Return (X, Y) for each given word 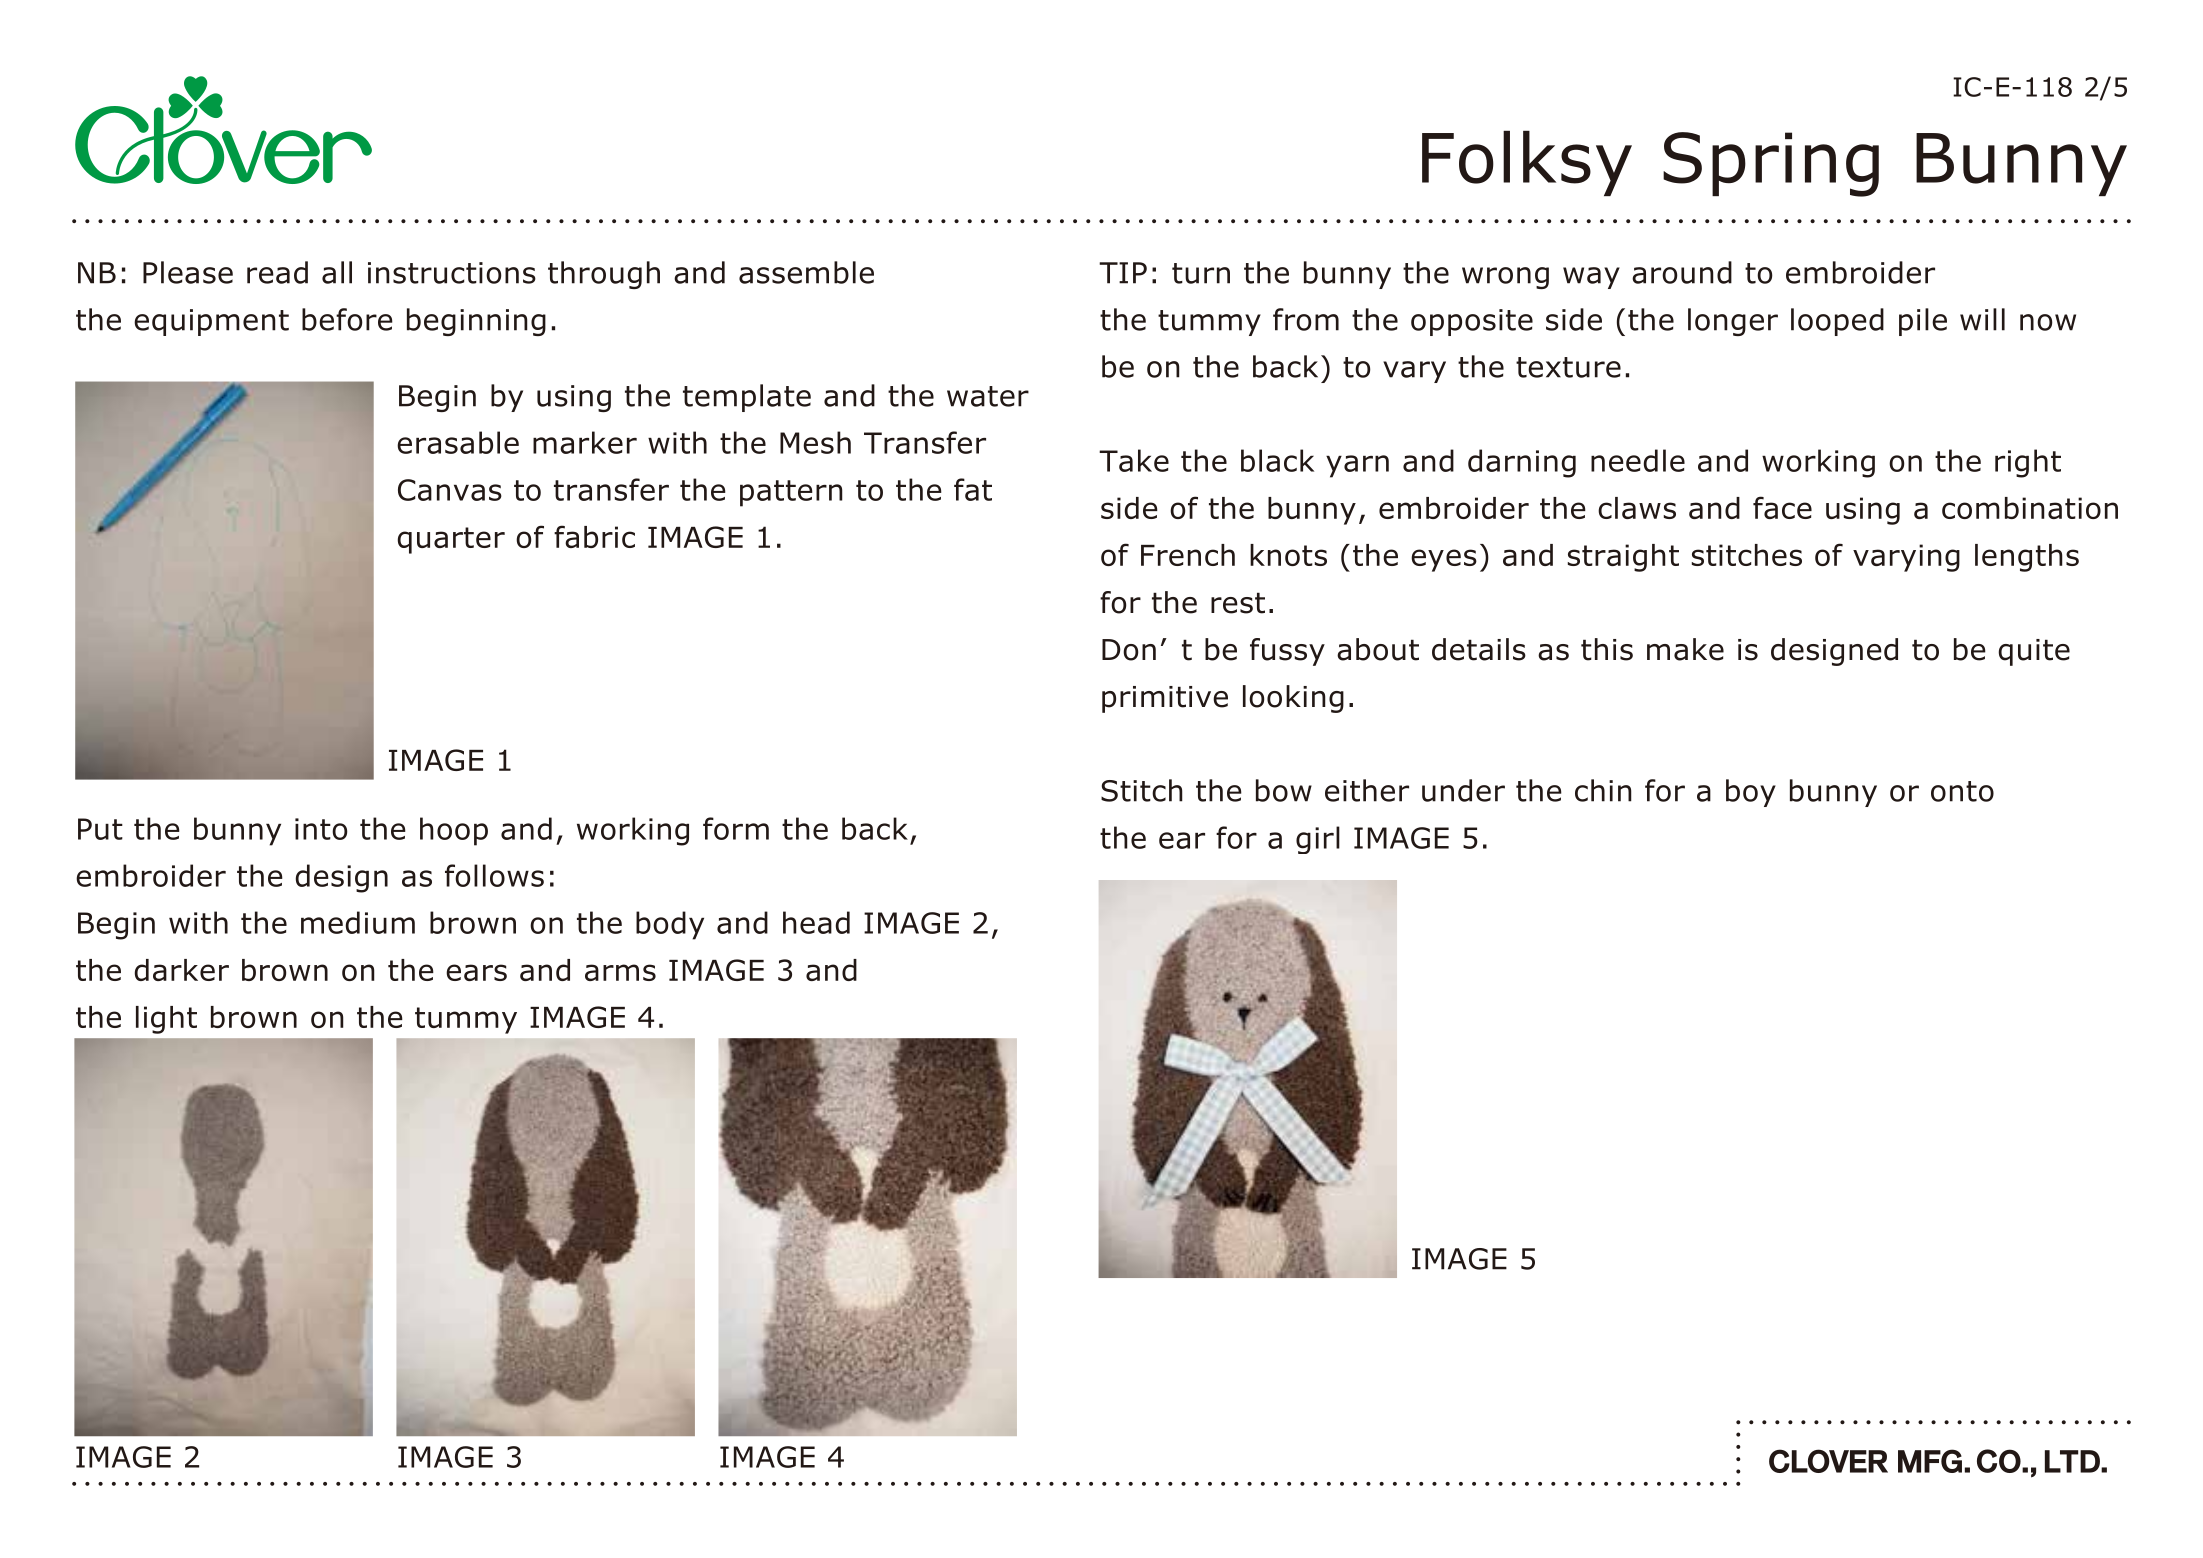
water (988, 396)
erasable (458, 442)
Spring (1771, 164)
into (321, 829)
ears (476, 972)
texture (1568, 367)
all (337, 272)
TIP (1123, 273)
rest (1238, 603)
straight (1623, 558)
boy (1751, 793)
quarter (451, 540)
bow (1284, 790)
